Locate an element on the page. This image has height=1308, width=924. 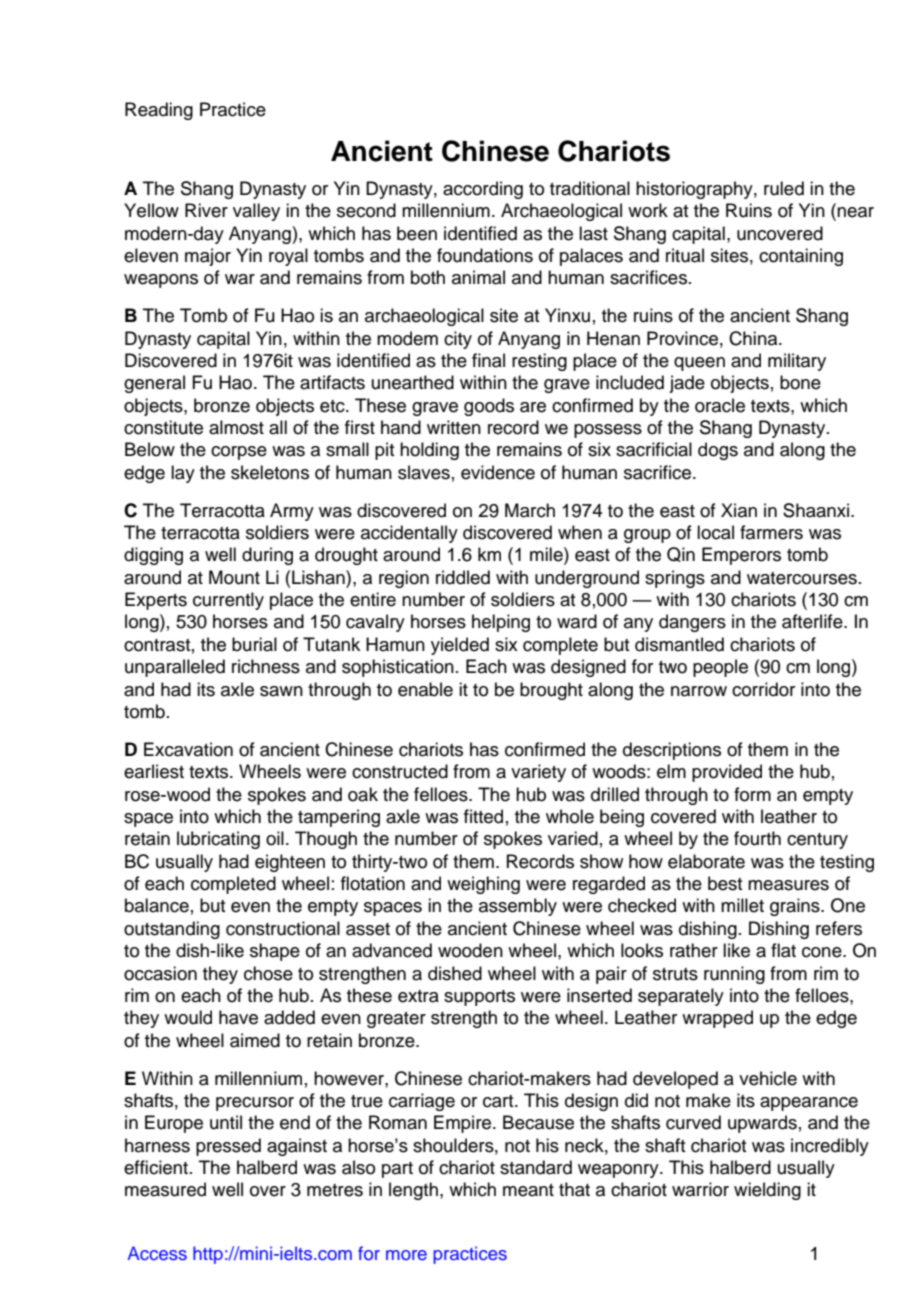
running is located at coordinates (734, 975).
